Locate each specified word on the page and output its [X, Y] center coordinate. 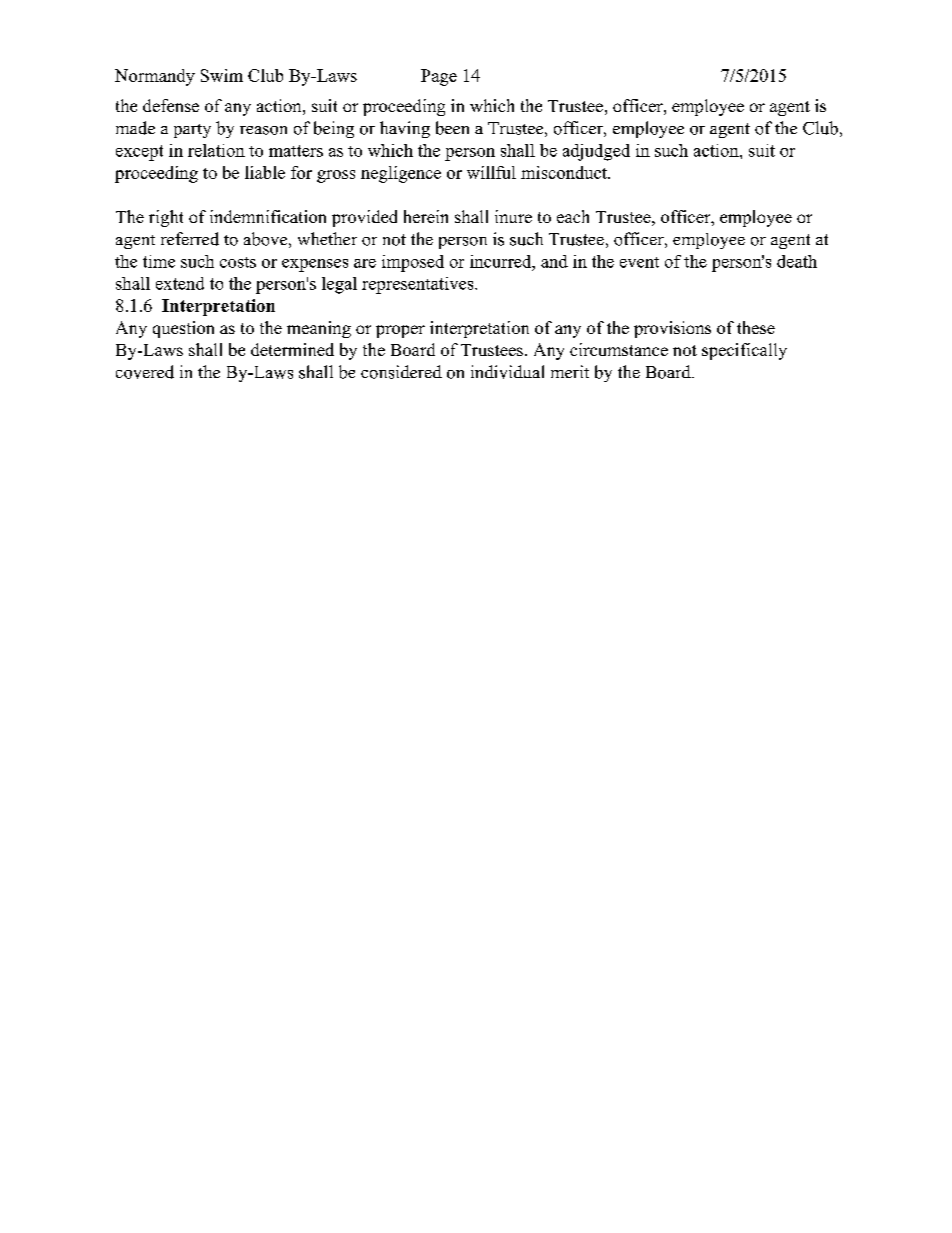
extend [180, 283]
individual [507, 372]
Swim [222, 75]
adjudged [596, 152]
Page [439, 77]
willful [491, 172]
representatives [419, 285]
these [756, 327]
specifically [744, 351]
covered [145, 372]
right [166, 218]
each [573, 216]
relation [216, 150]
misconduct [565, 172]
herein [426, 216]
